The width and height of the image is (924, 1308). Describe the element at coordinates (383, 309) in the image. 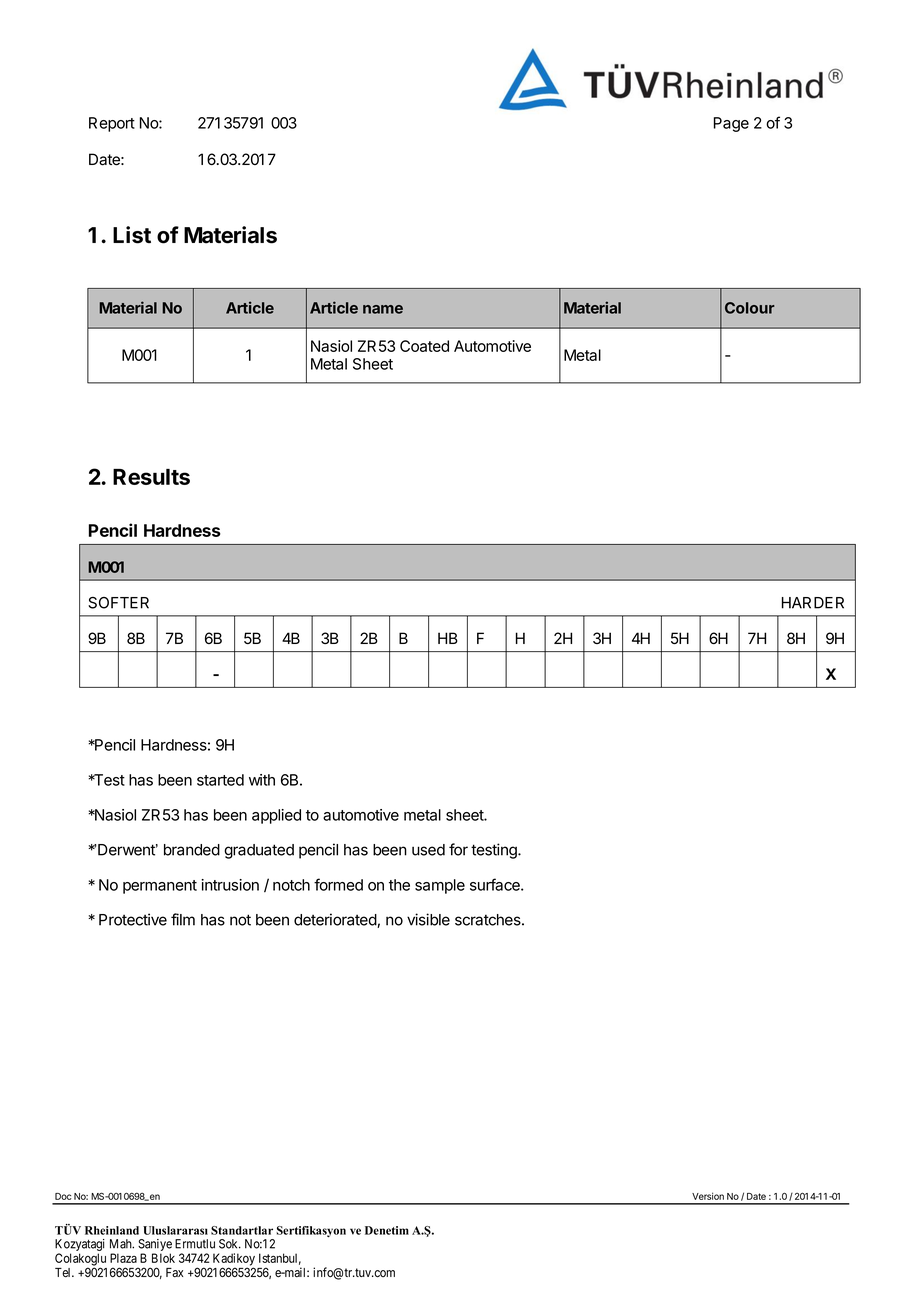

I see `name` at that location.
